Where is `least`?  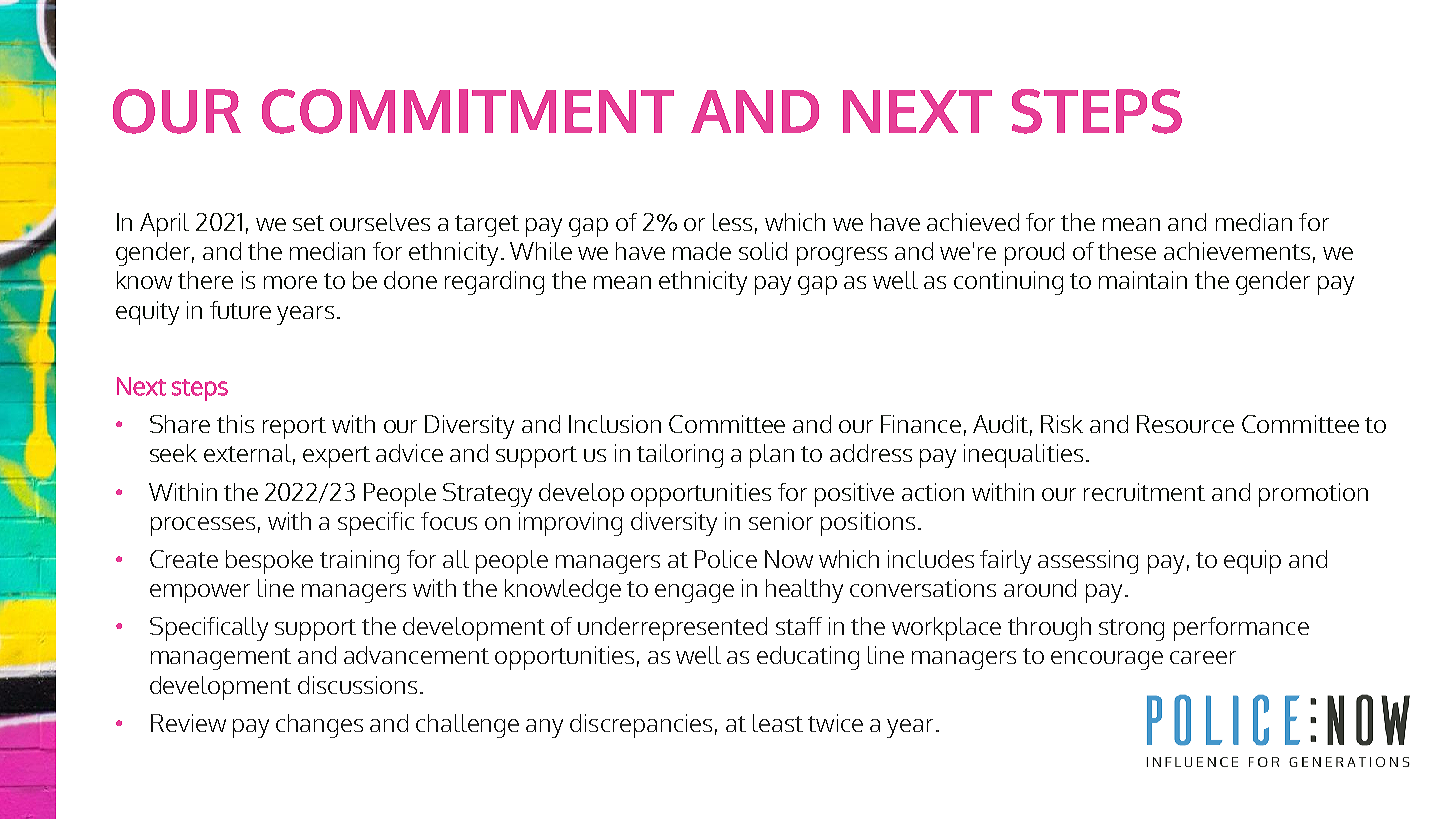 least is located at coordinates (778, 723).
